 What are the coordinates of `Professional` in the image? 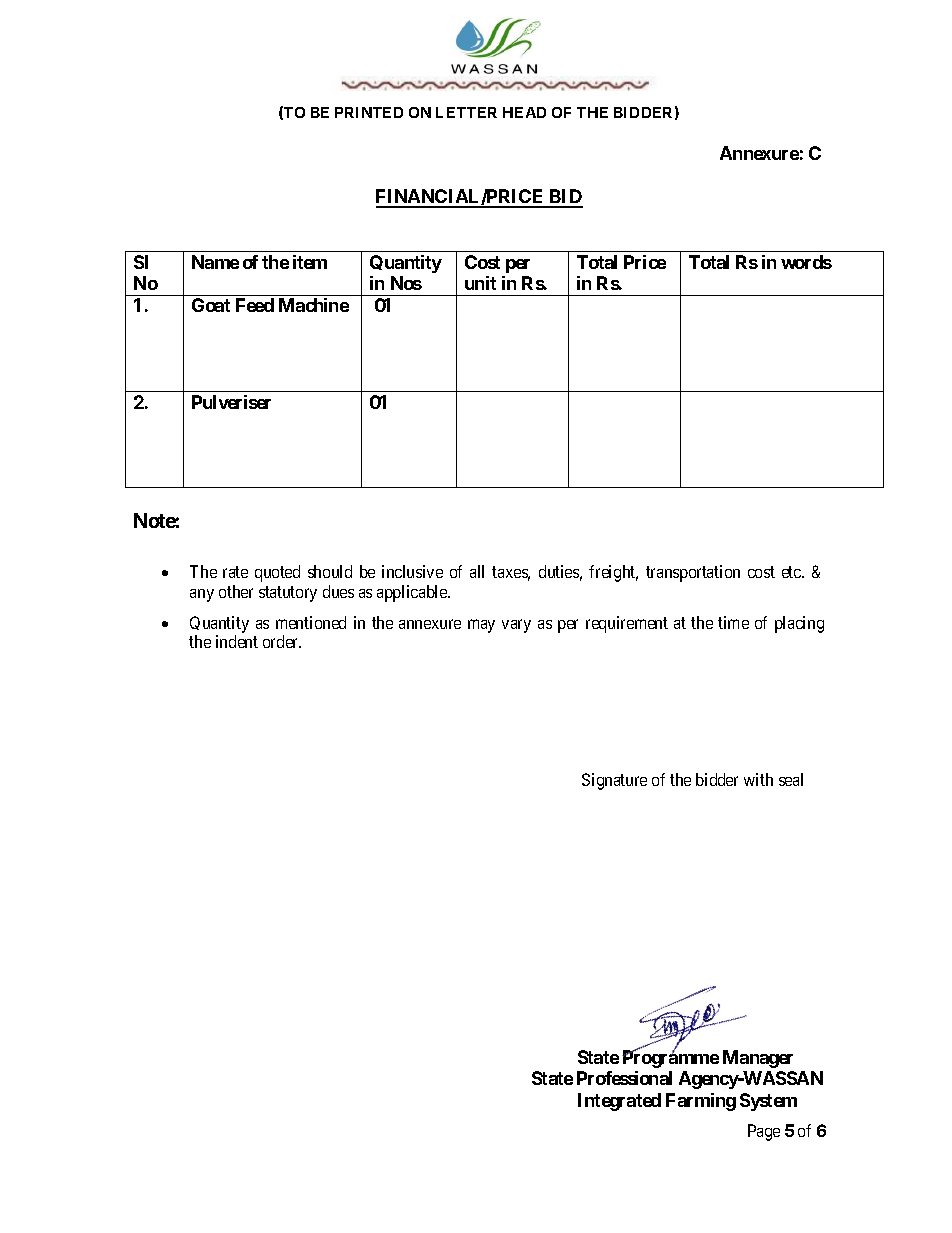 It's located at (624, 1078).
